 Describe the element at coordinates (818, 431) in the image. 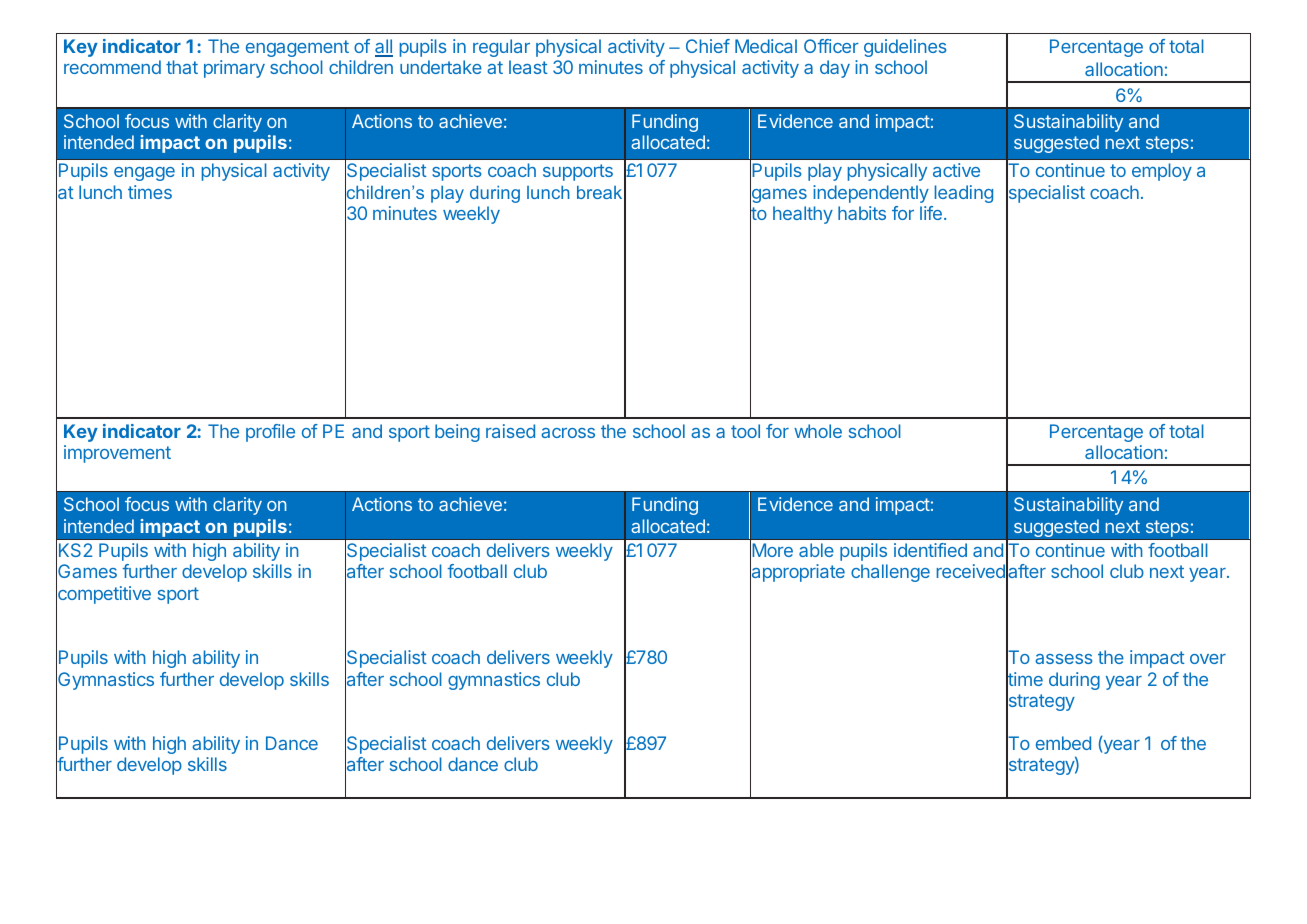

I see `whole` at that location.
